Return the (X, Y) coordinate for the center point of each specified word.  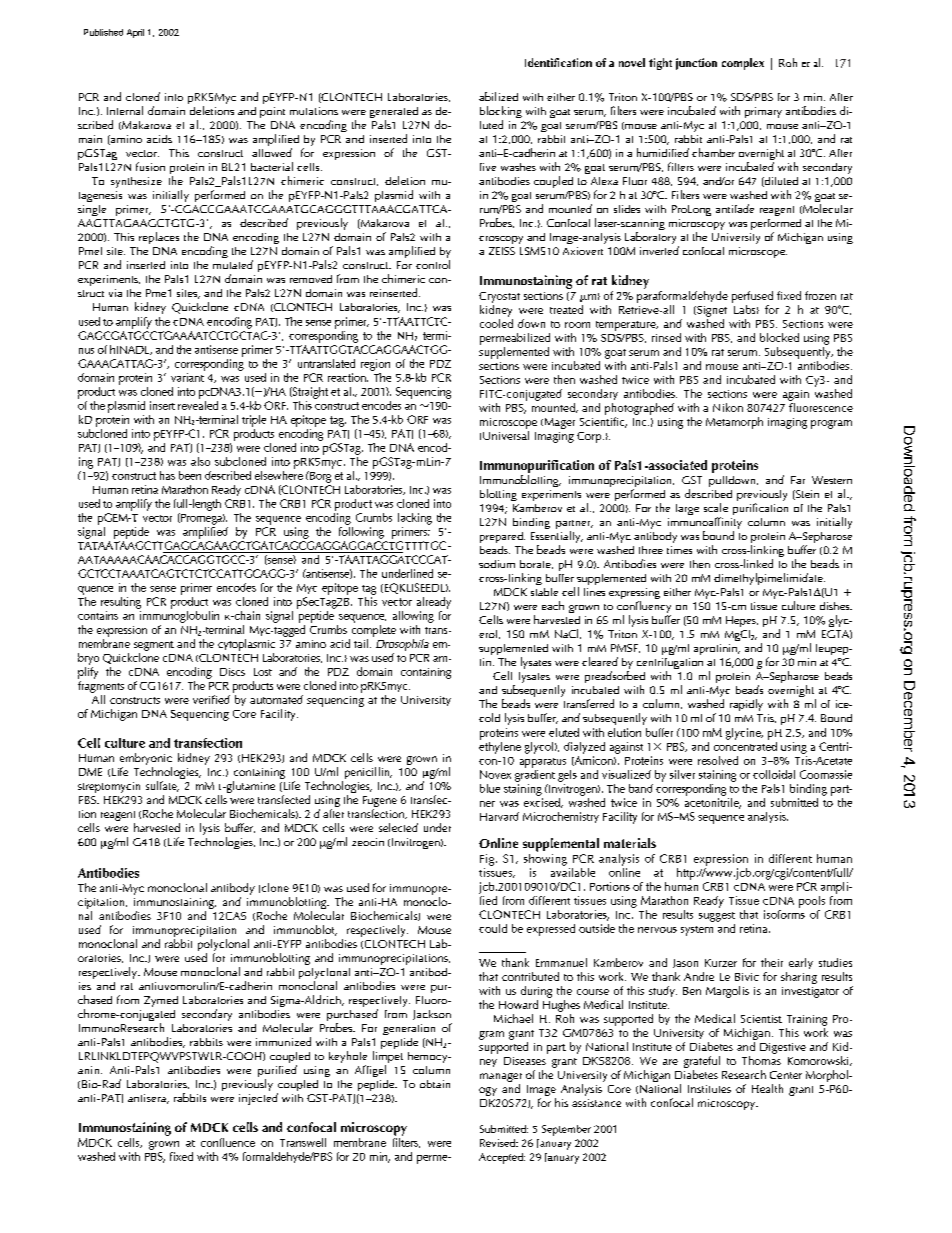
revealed (198, 404)
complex (743, 64)
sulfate (162, 786)
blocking (501, 113)
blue (490, 788)
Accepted (502, 1158)
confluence (228, 1142)
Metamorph (734, 423)
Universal (506, 435)
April (135, 33)
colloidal (774, 774)
